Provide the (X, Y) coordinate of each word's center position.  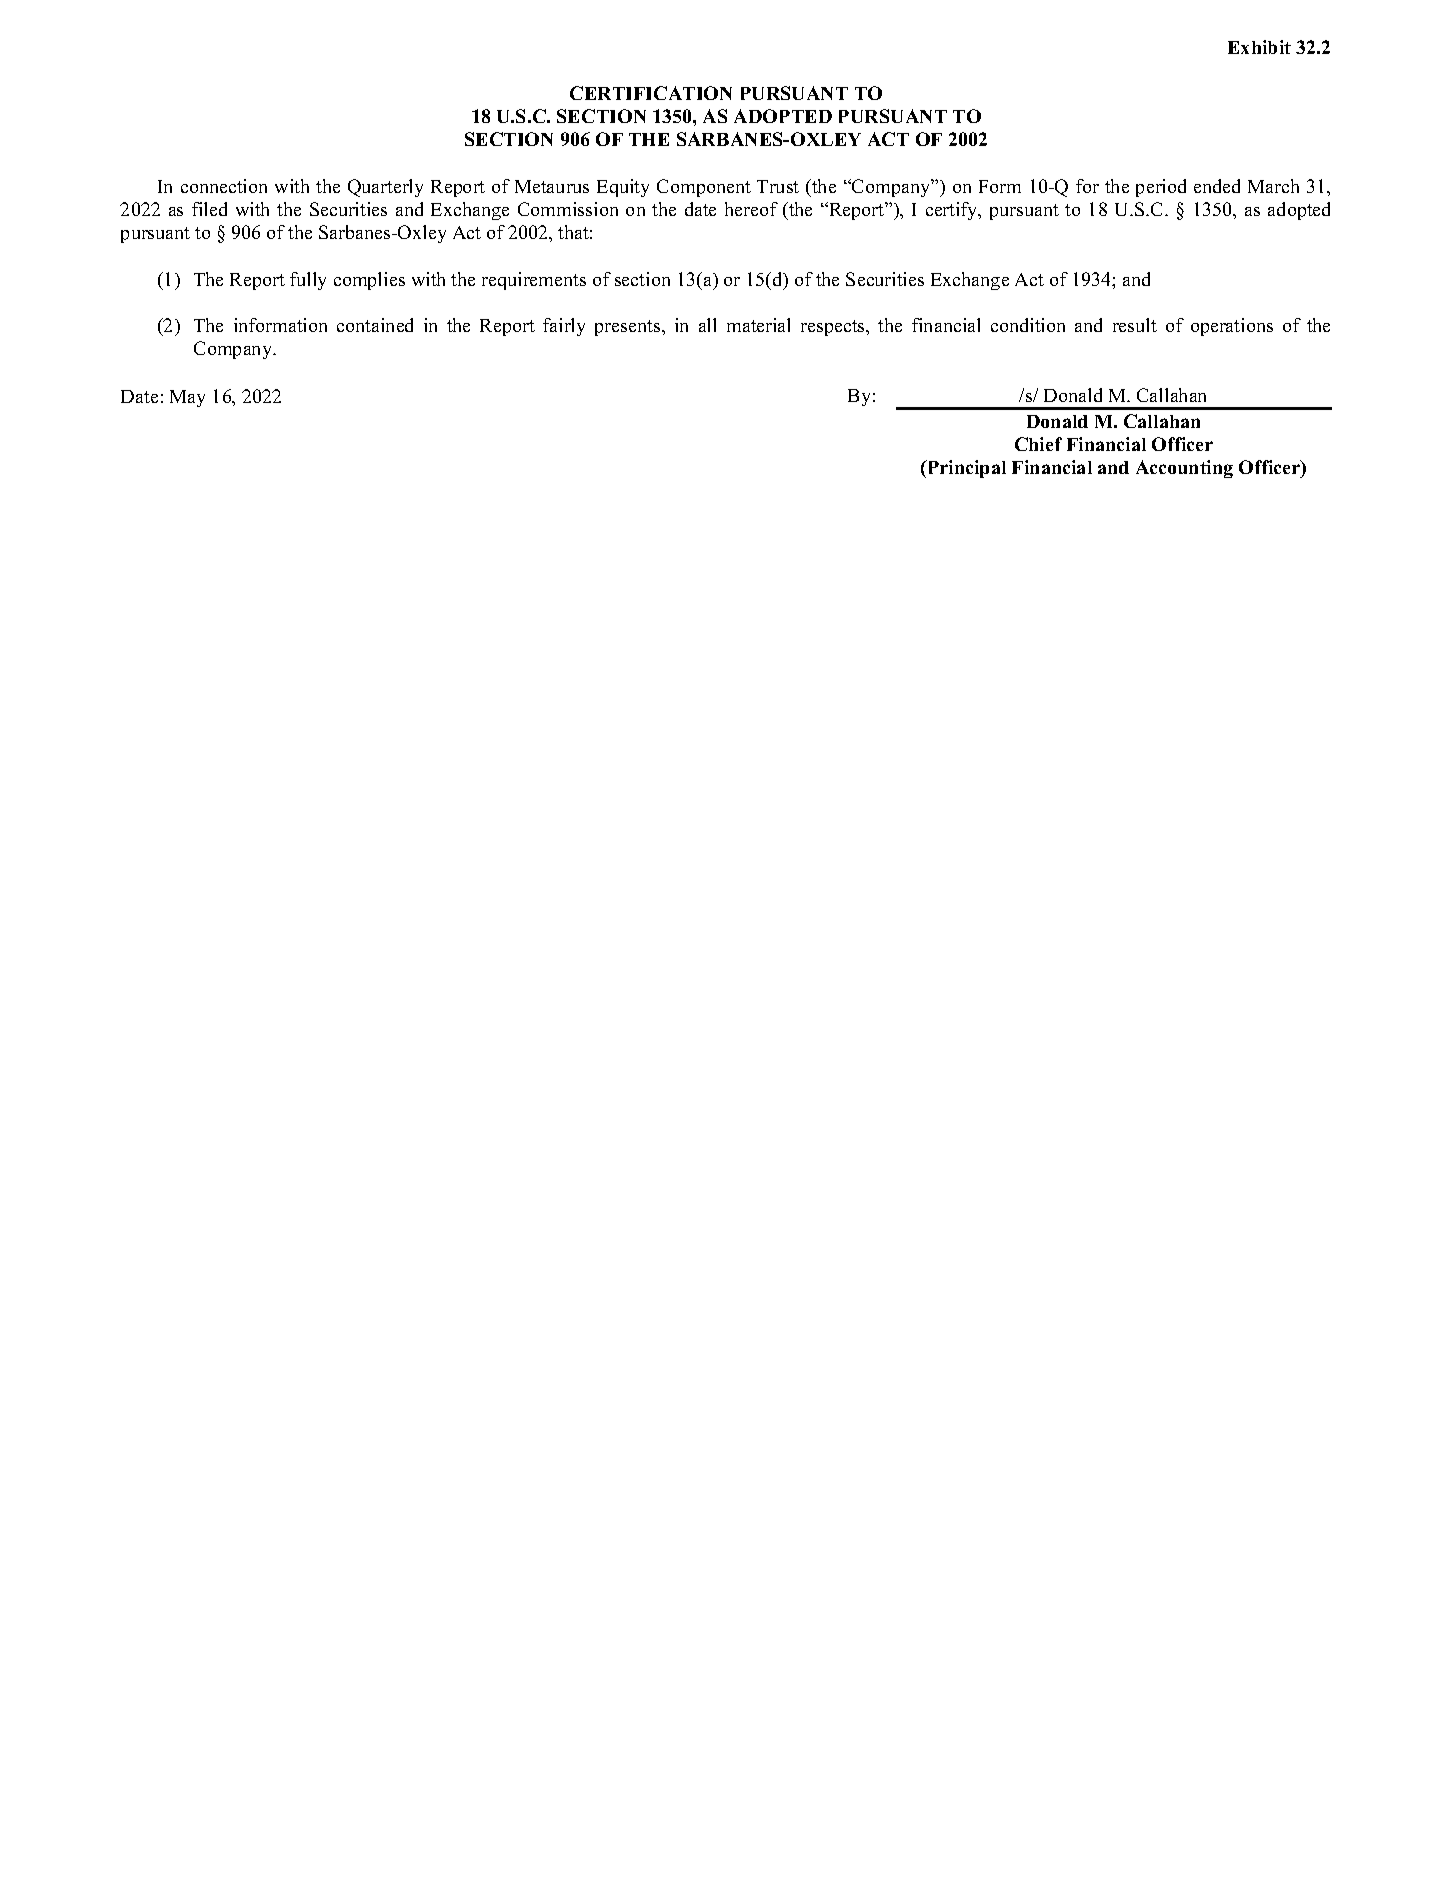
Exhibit (1259, 47)
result (1135, 325)
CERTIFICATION (651, 93)
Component (704, 188)
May (187, 398)
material (758, 325)
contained (375, 325)
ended (1217, 186)
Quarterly (385, 188)
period (1161, 188)
